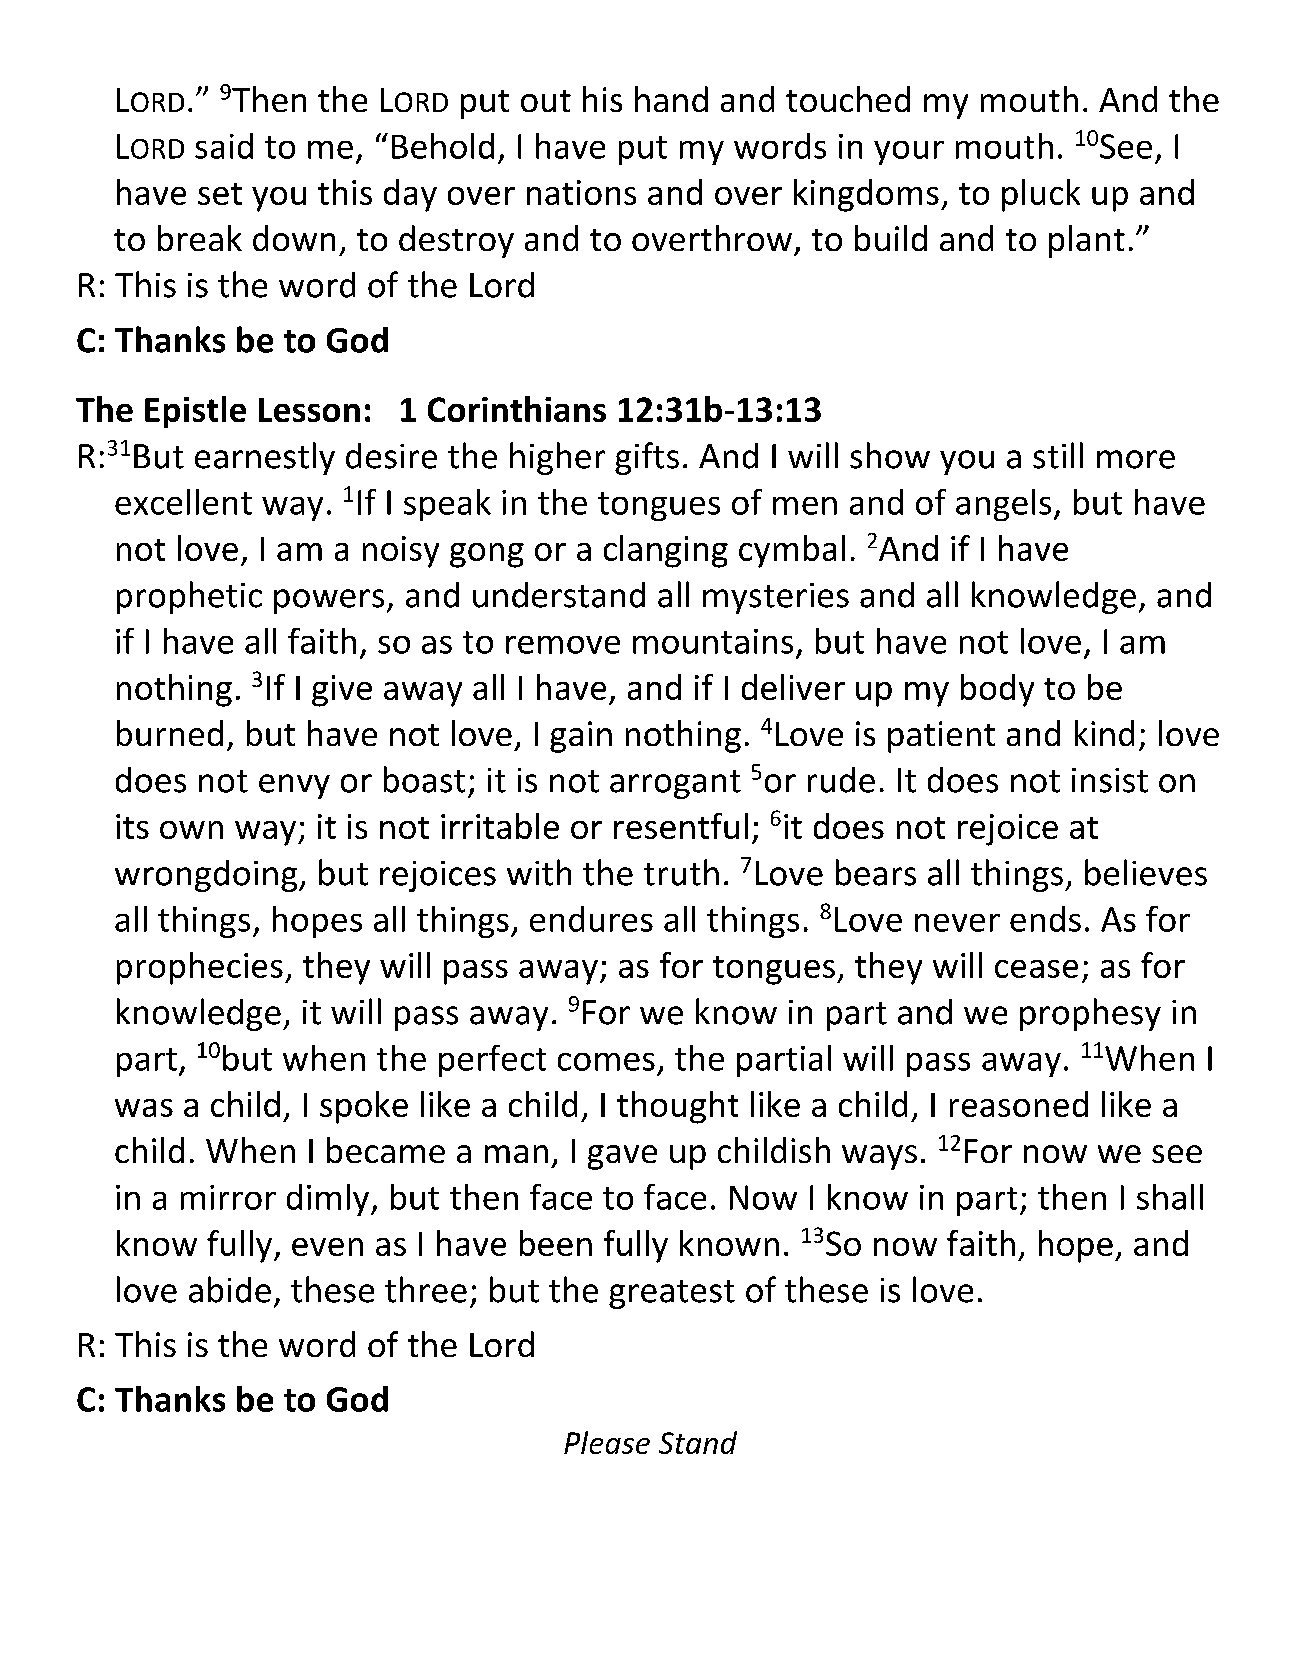 This screenshot has height=1670, width=1290. I want to click on said, so click(224, 146).
